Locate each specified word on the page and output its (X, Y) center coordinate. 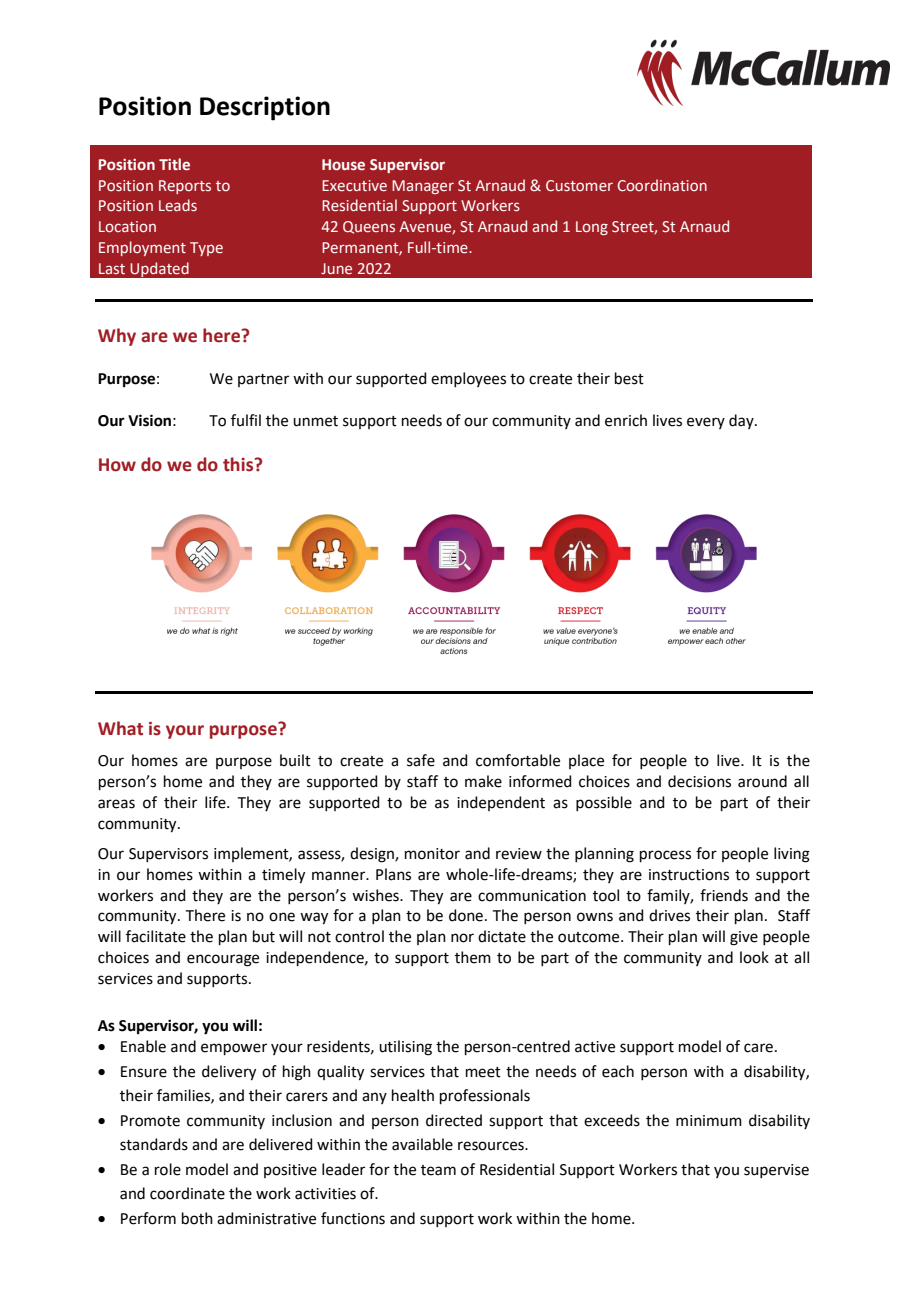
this (239, 464)
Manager (423, 187)
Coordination (662, 185)
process (665, 856)
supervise (776, 1171)
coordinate (187, 1193)
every (706, 423)
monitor (432, 854)
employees (468, 379)
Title (174, 164)
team (438, 1170)
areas (116, 804)
